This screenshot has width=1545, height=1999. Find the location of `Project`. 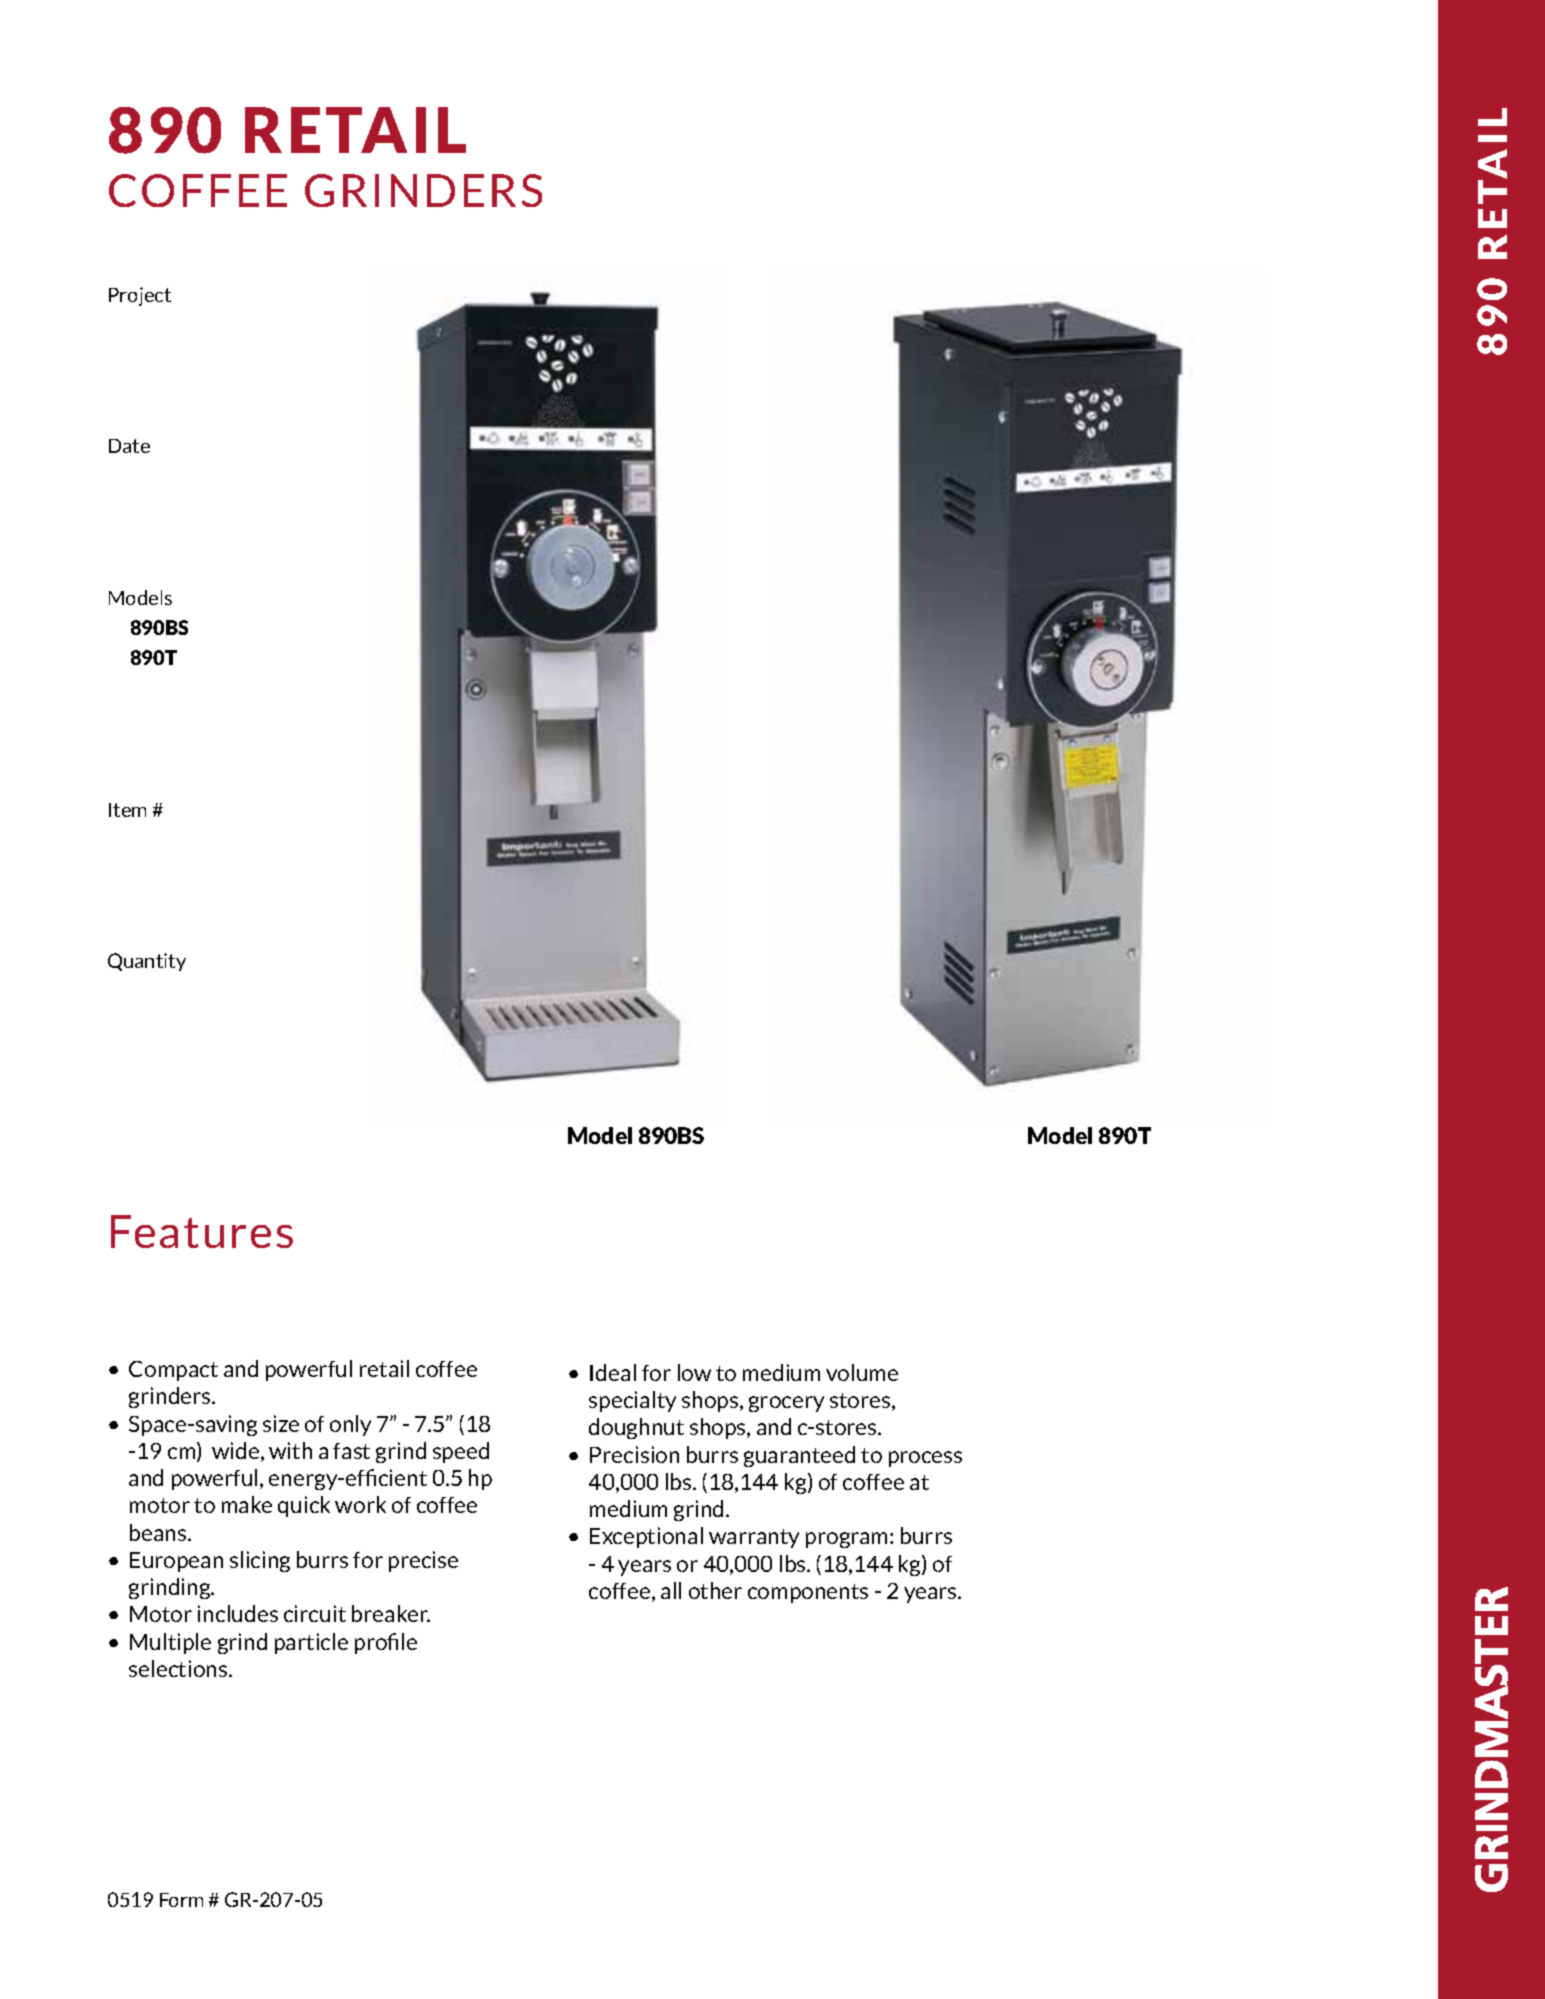

Project is located at coordinates (140, 296).
